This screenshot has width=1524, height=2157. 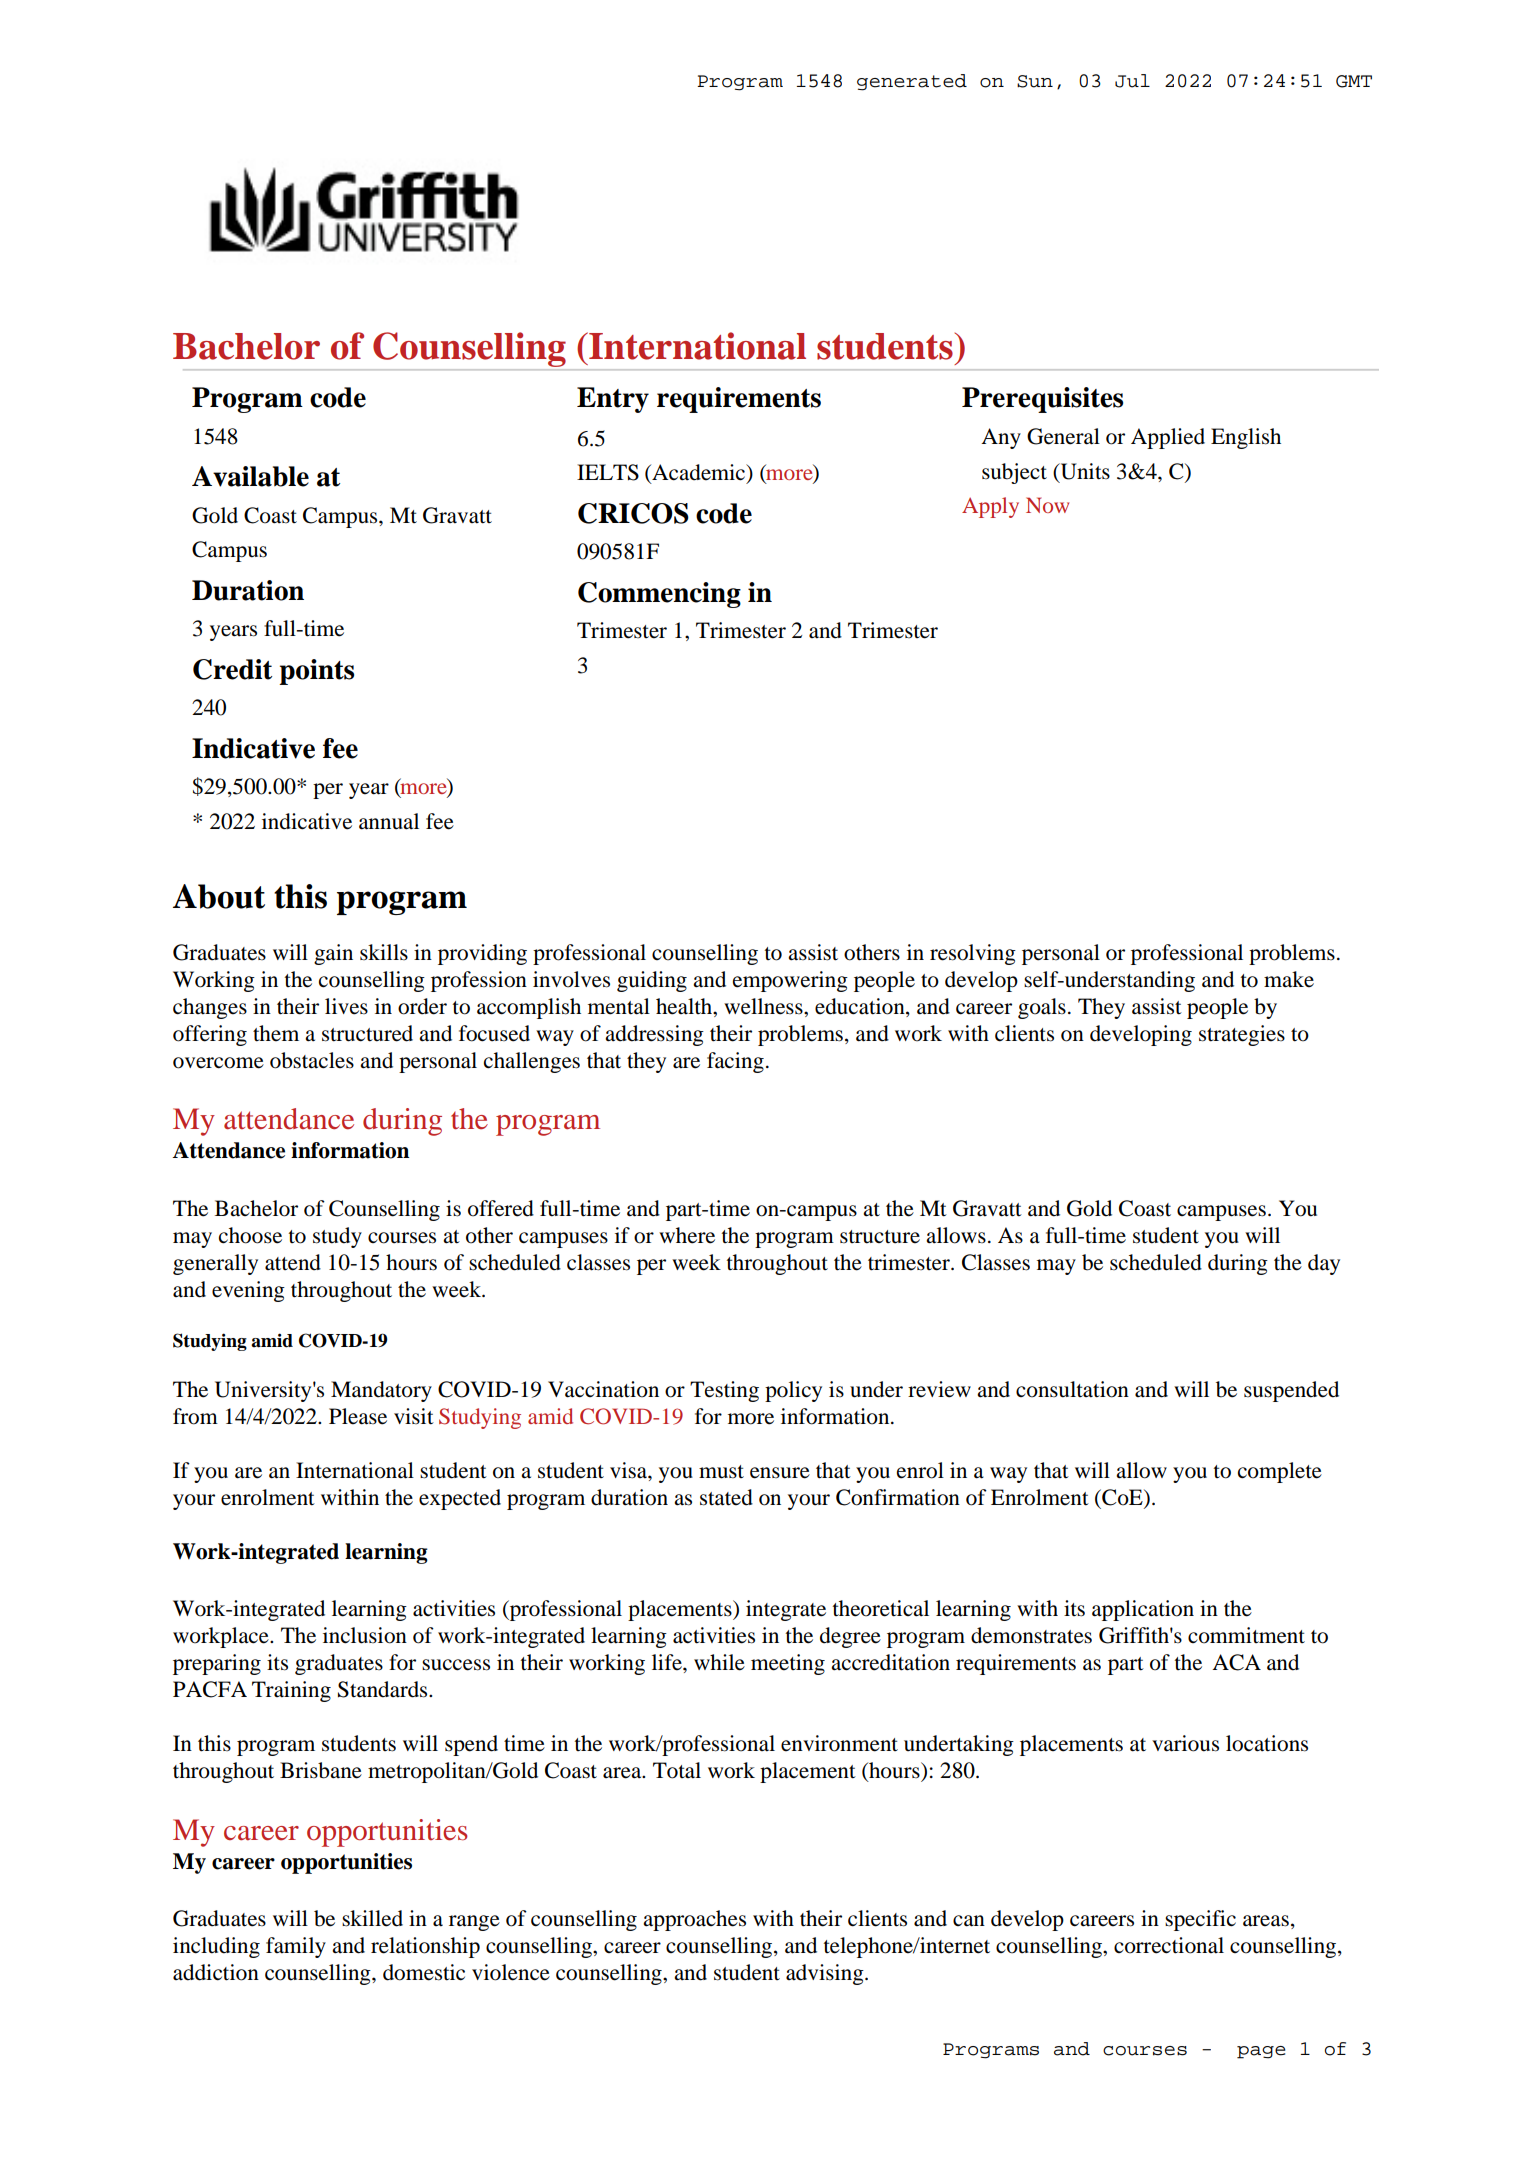 What do you see at coordinates (912, 82) in the screenshot?
I see `generated` at bounding box center [912, 82].
